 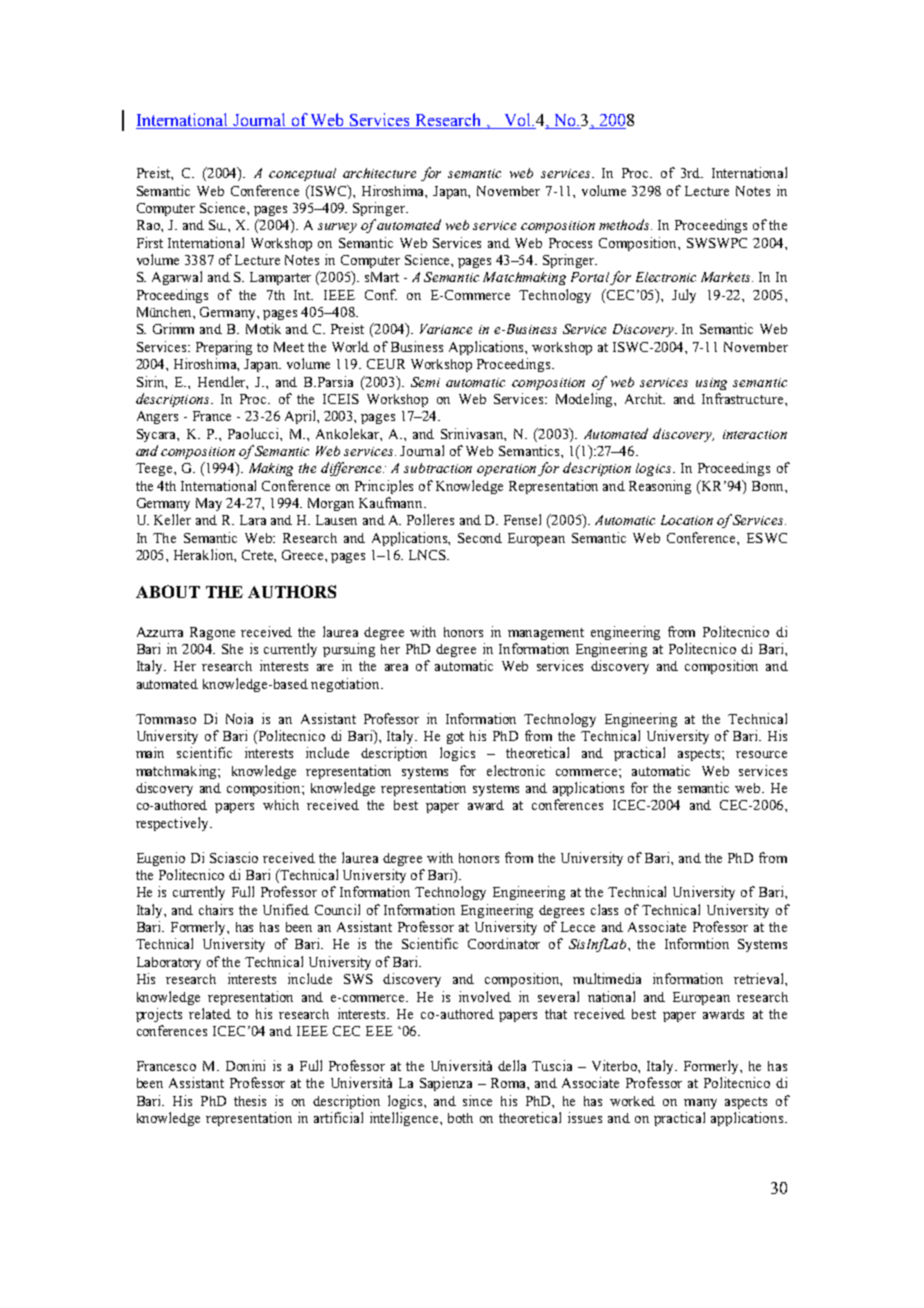 I want to click on management, so click(x=546, y=634).
